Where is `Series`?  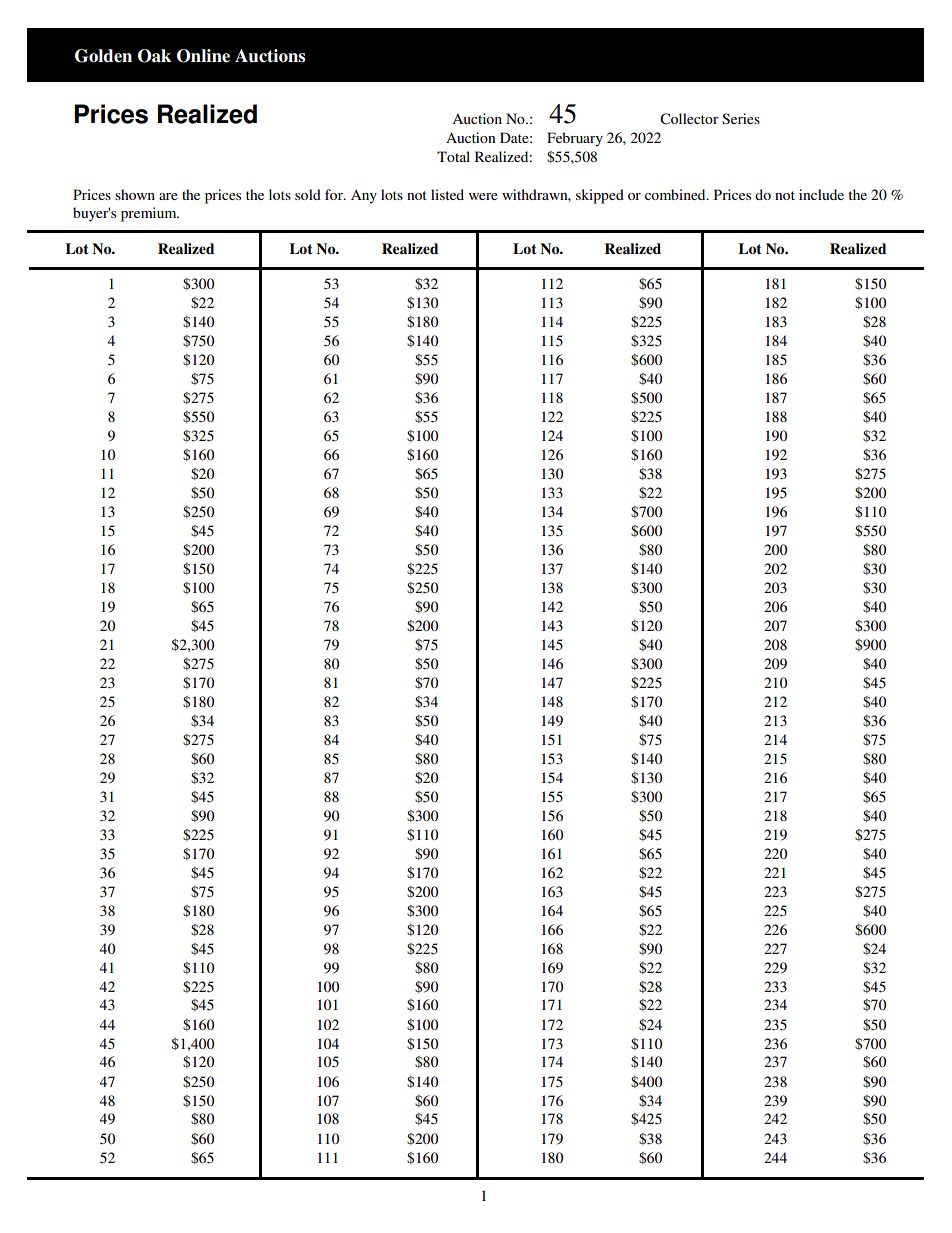
Series is located at coordinates (741, 118).
